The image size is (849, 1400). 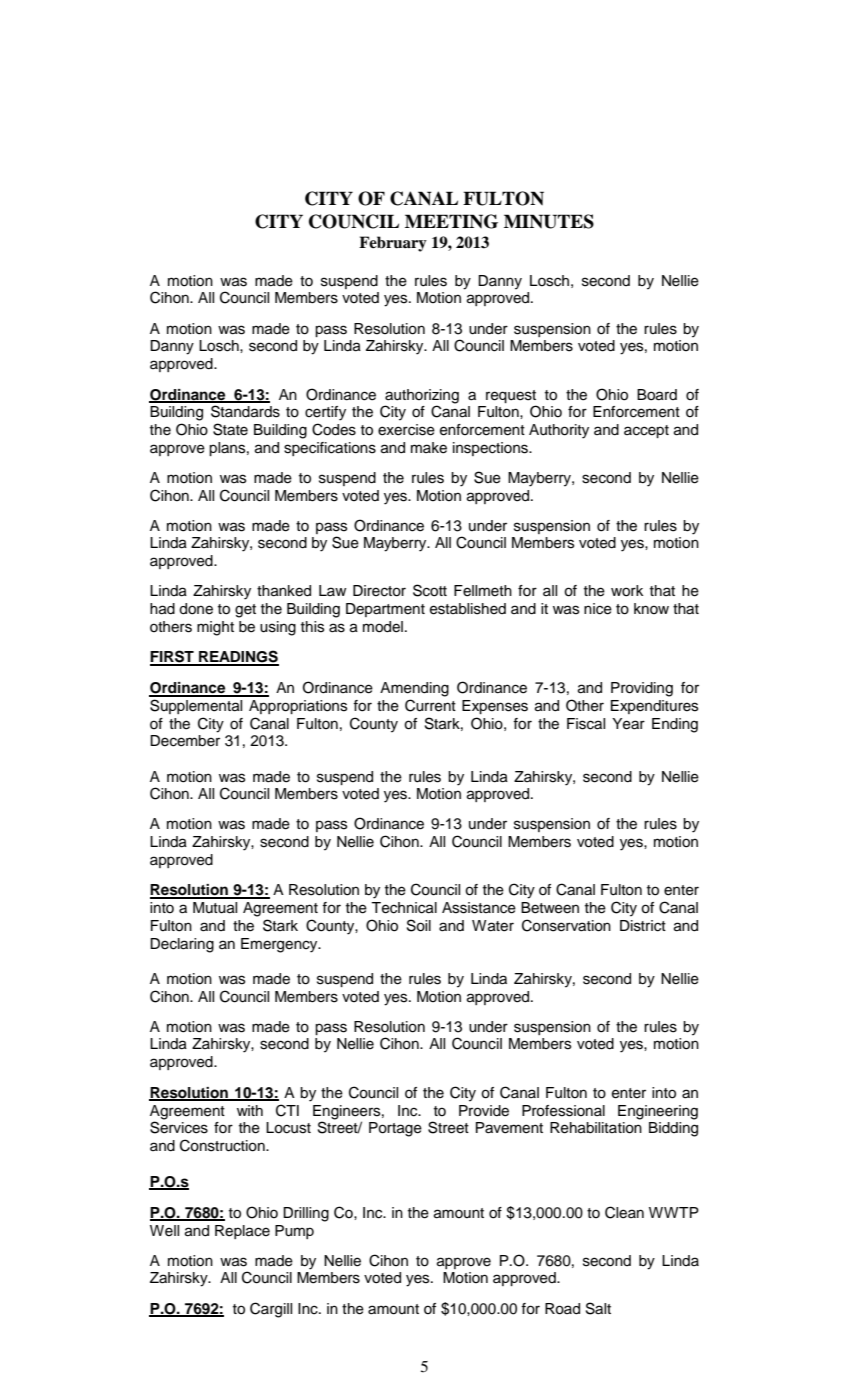 I want to click on District, so click(x=643, y=926).
